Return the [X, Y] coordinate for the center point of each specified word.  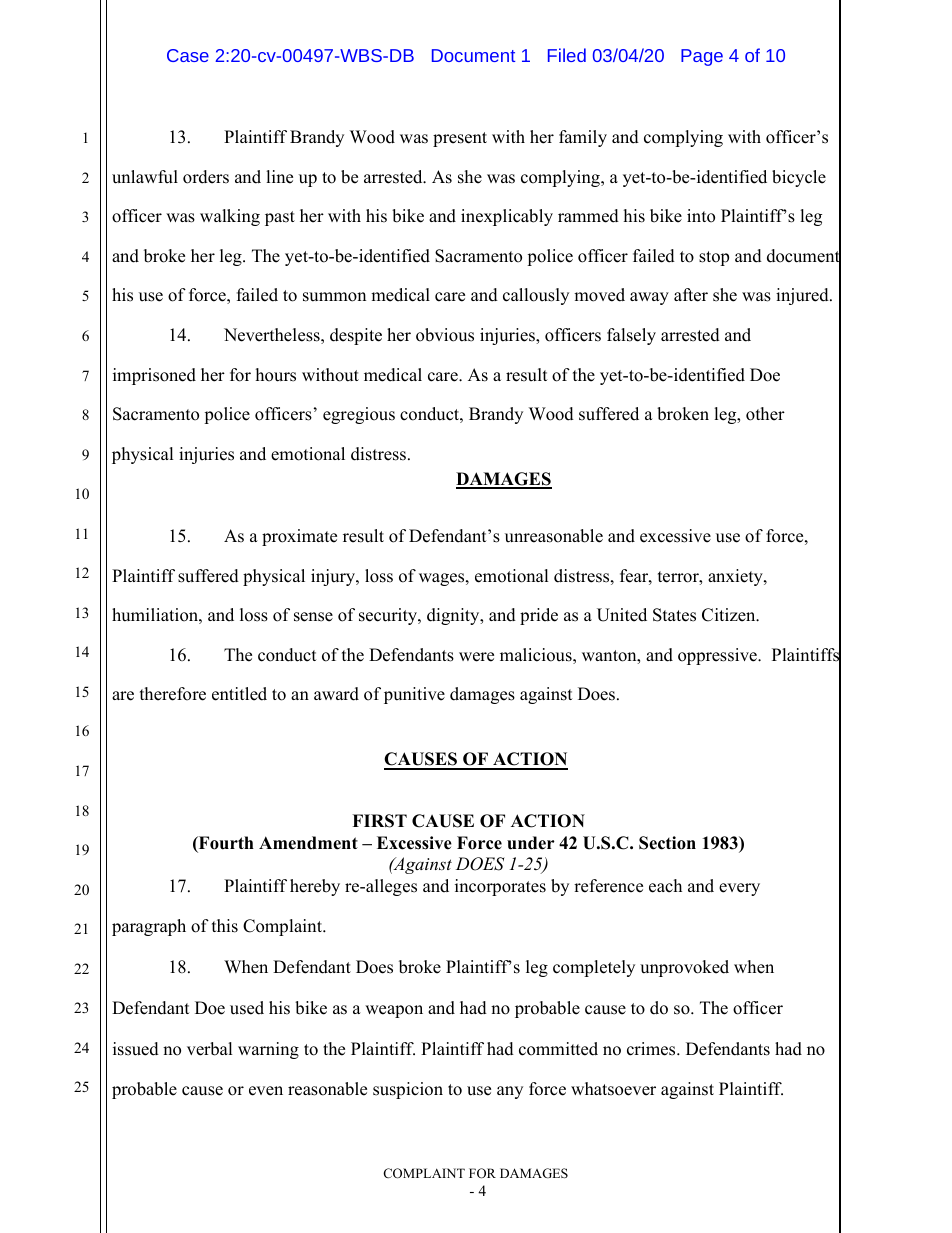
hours [276, 375]
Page [702, 57]
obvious [445, 335]
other [765, 414]
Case [188, 55]
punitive [414, 695]
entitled [239, 694]
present [460, 139]
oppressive [718, 656]
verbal [210, 1049]
